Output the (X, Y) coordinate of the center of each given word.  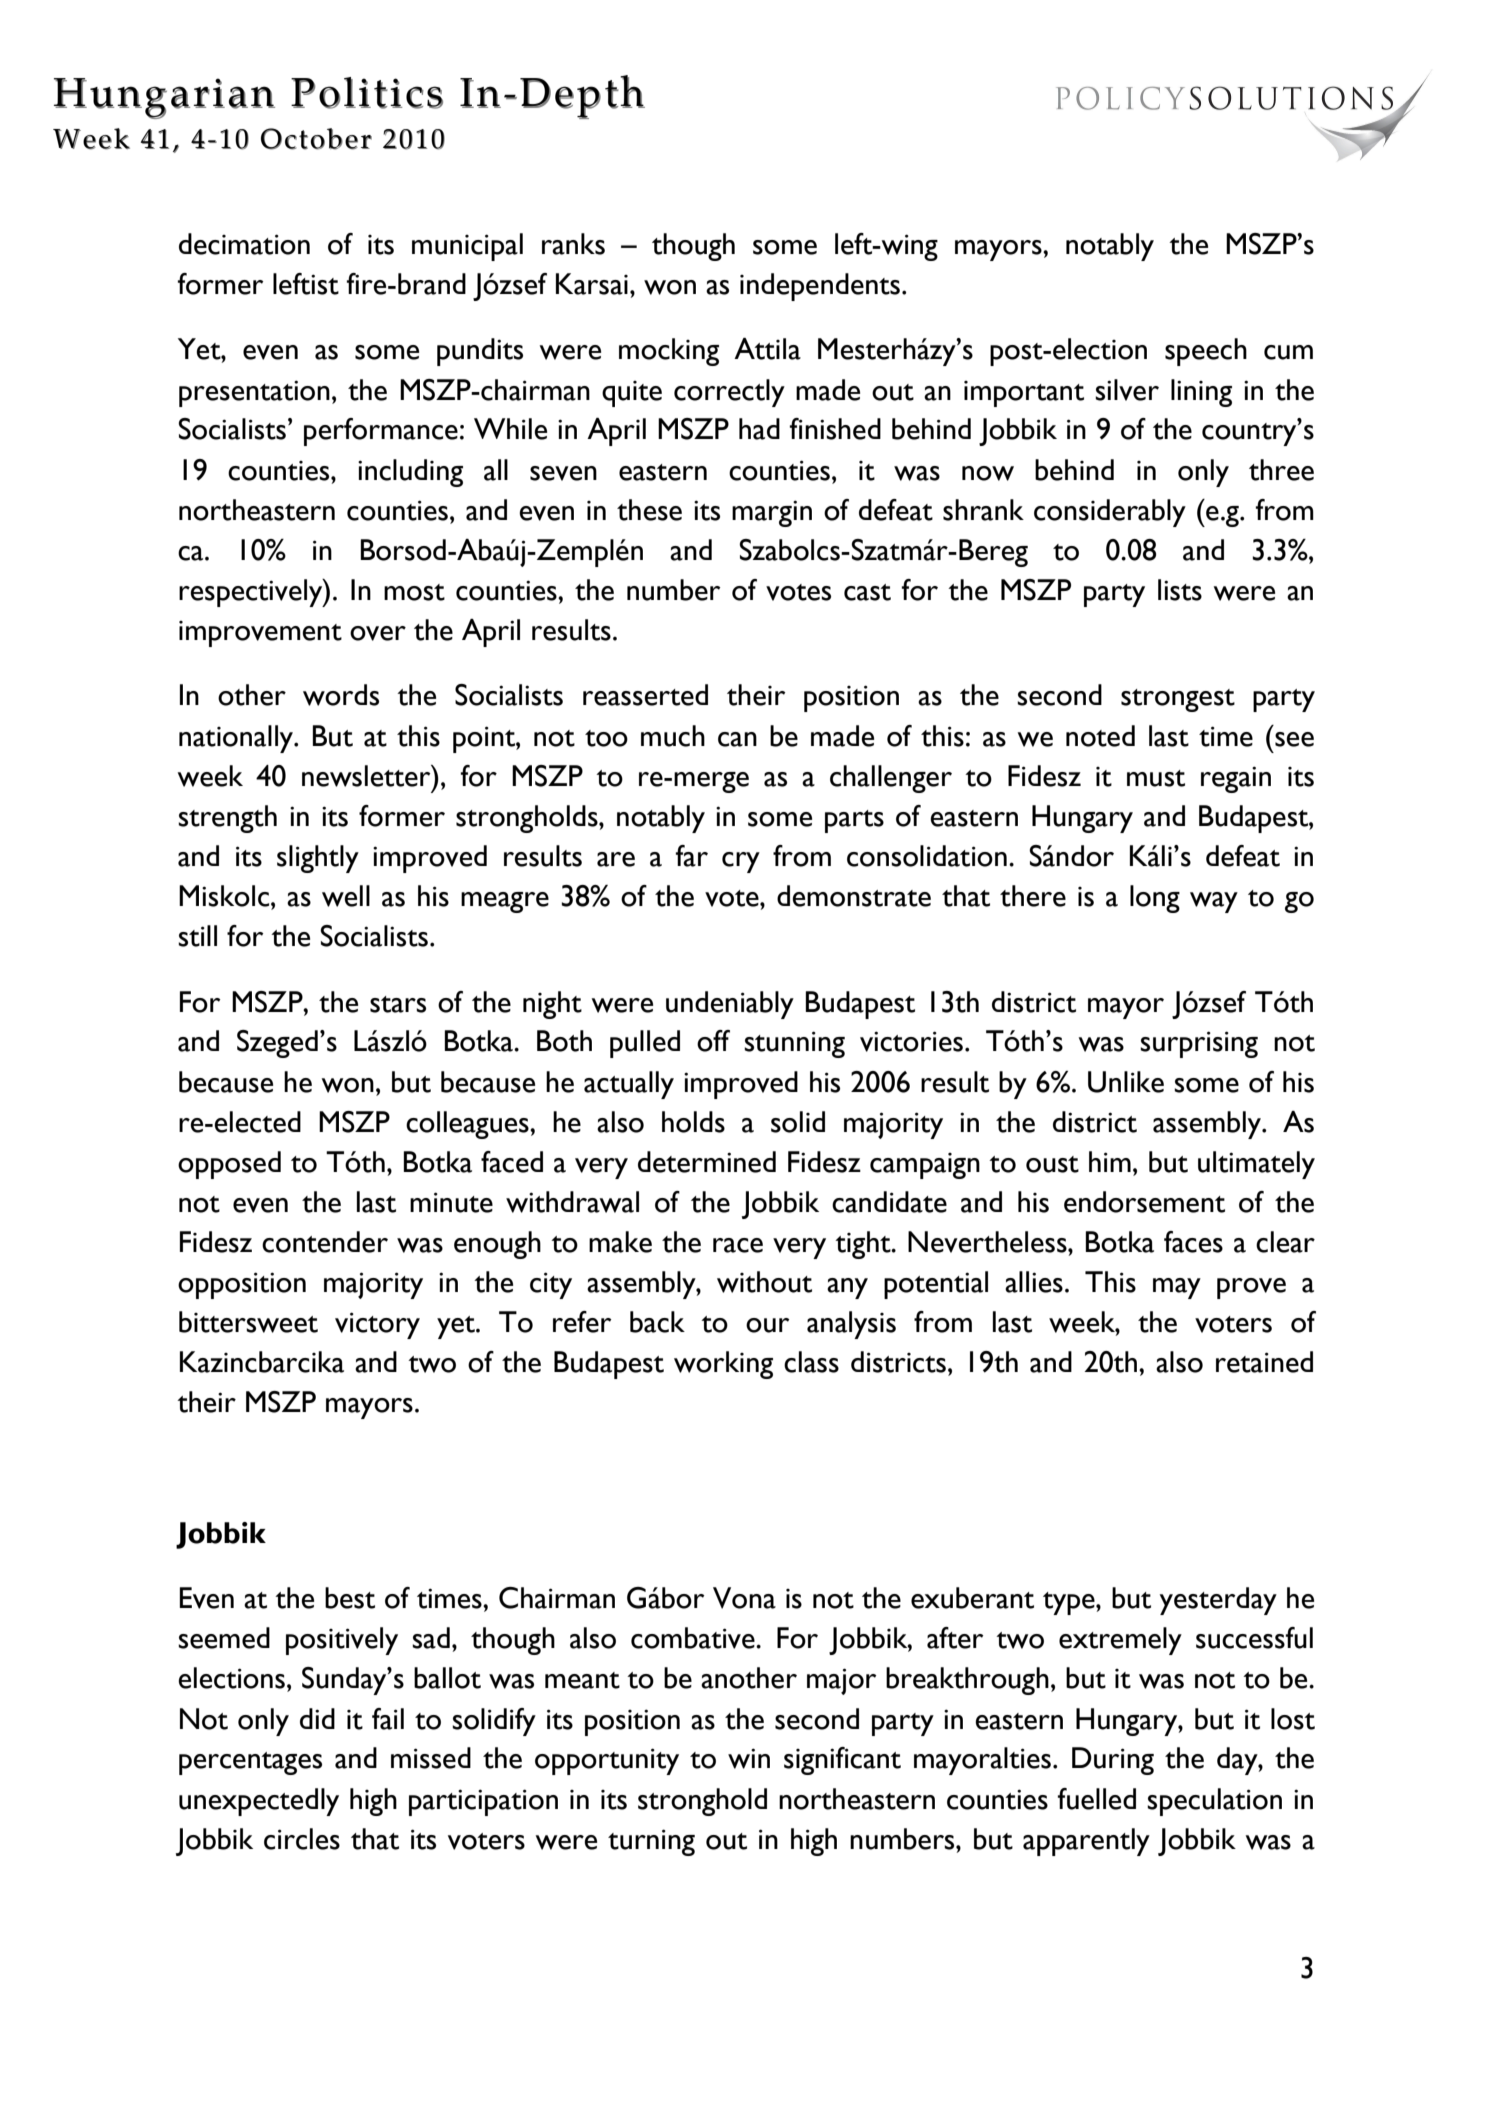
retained (1264, 1362)
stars (398, 1004)
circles (302, 1839)
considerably (1110, 513)
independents (820, 287)
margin (772, 513)
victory (377, 1325)
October (316, 139)
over (378, 633)
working (723, 1365)
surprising (1199, 1044)
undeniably (730, 1005)
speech (1206, 352)
